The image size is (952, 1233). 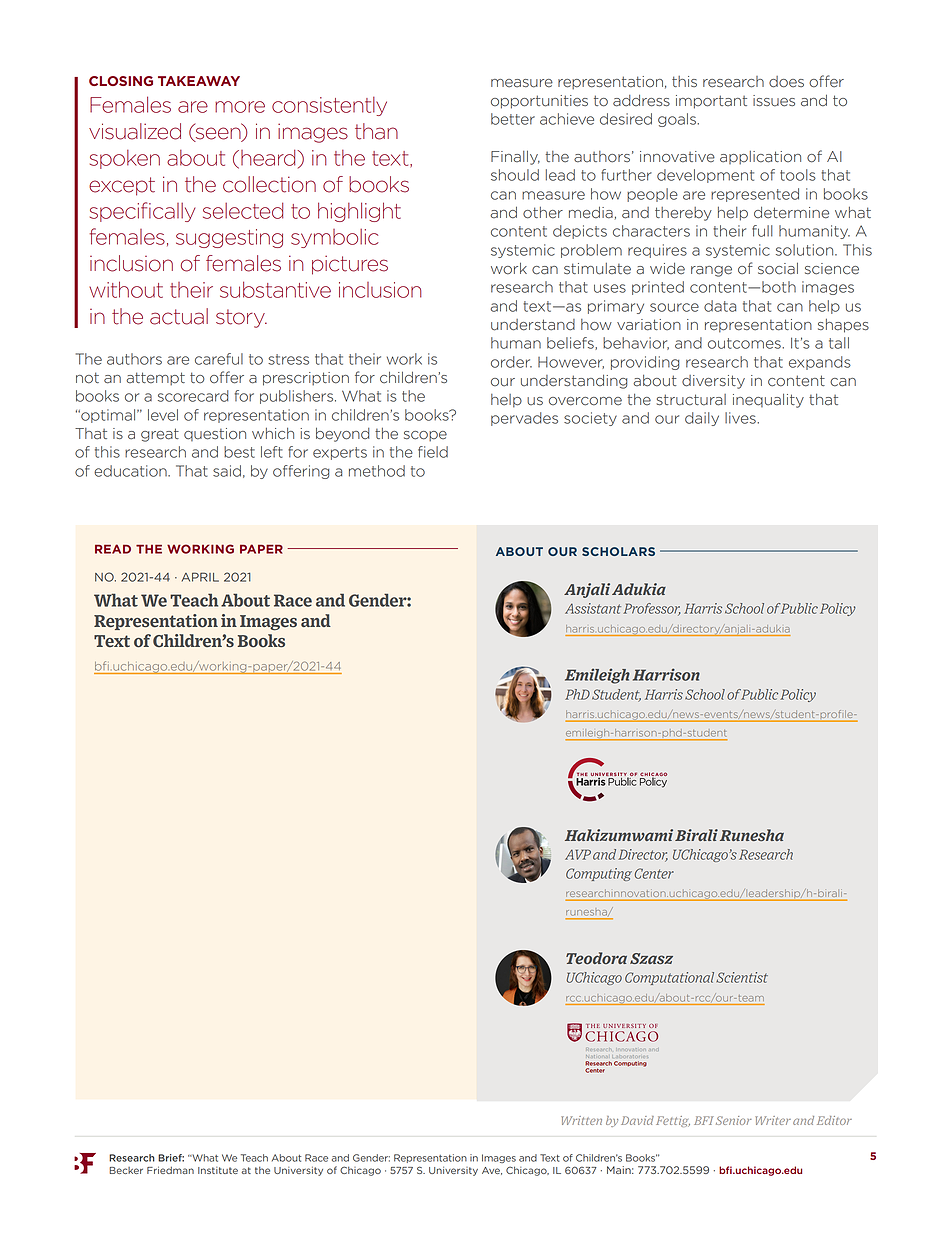 I want to click on attempt, so click(x=155, y=379).
